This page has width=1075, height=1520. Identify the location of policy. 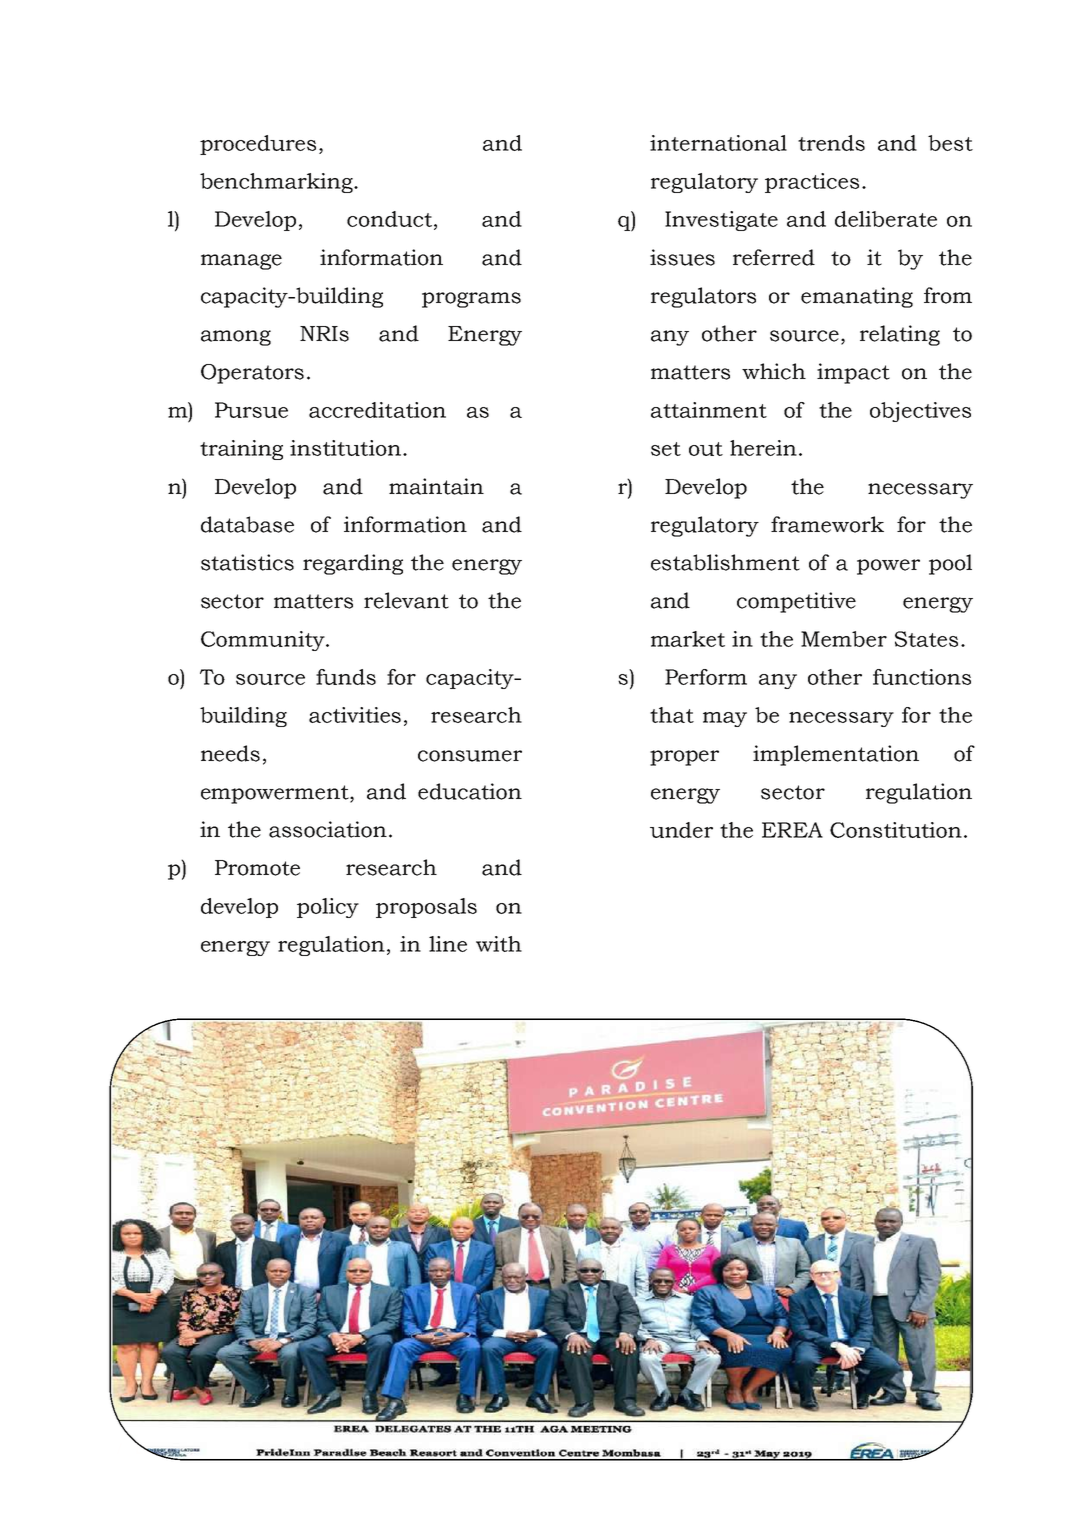
(328, 908).
